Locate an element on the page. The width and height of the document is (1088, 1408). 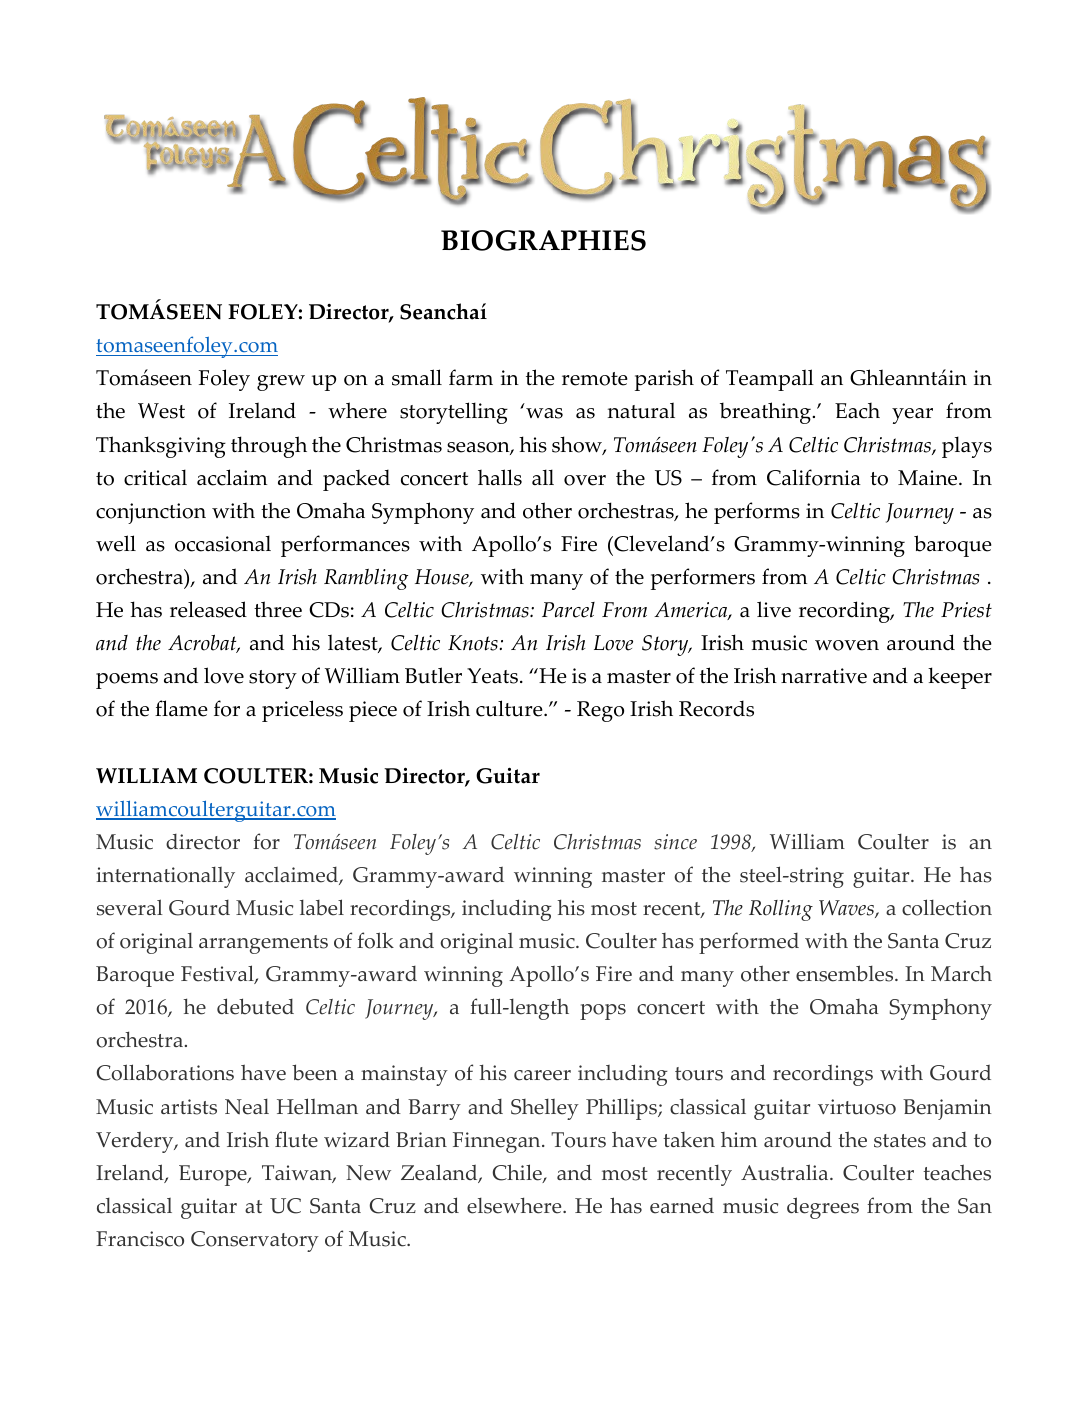
grew is located at coordinates (281, 383).
